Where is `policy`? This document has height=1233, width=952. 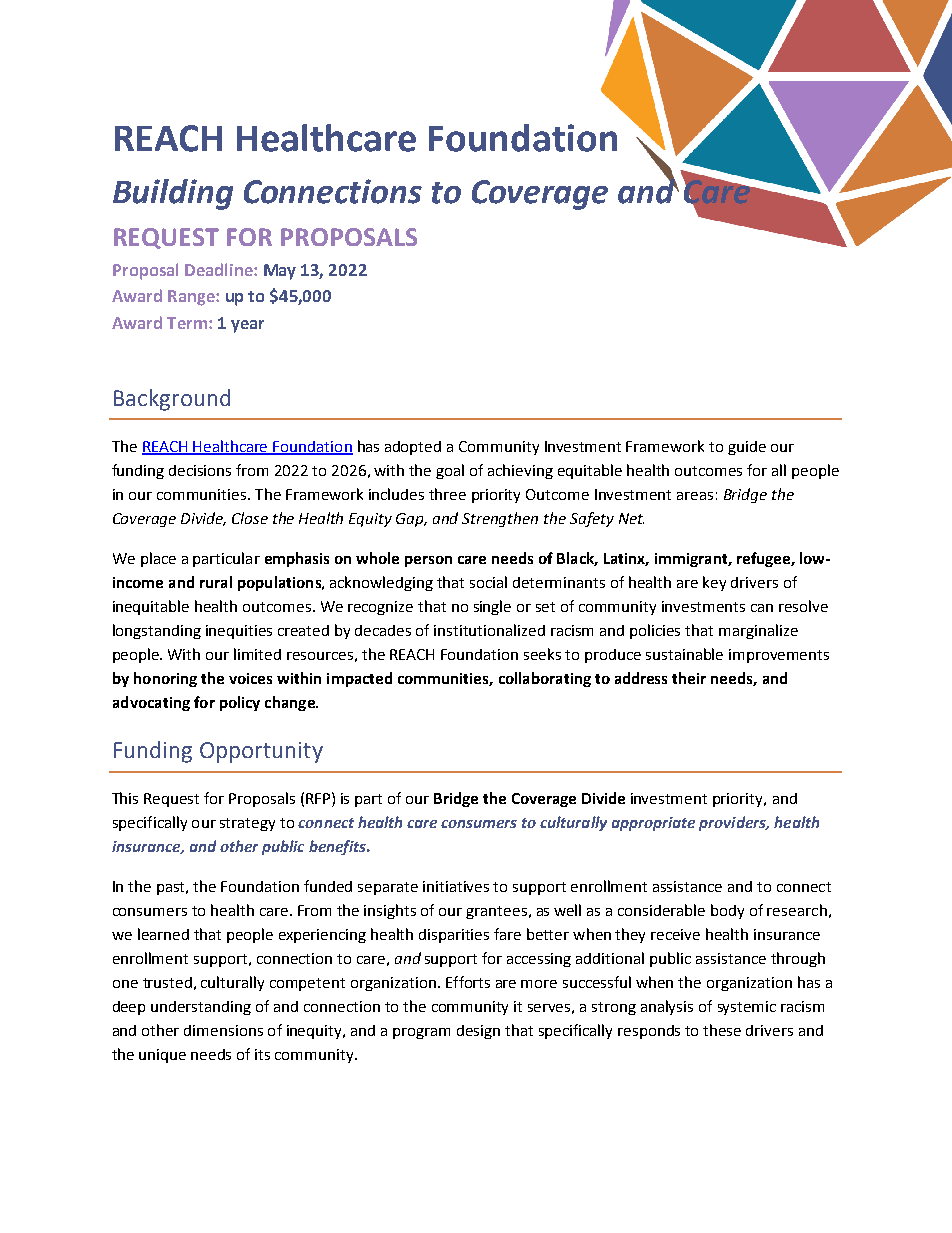
policy is located at coordinates (240, 703).
